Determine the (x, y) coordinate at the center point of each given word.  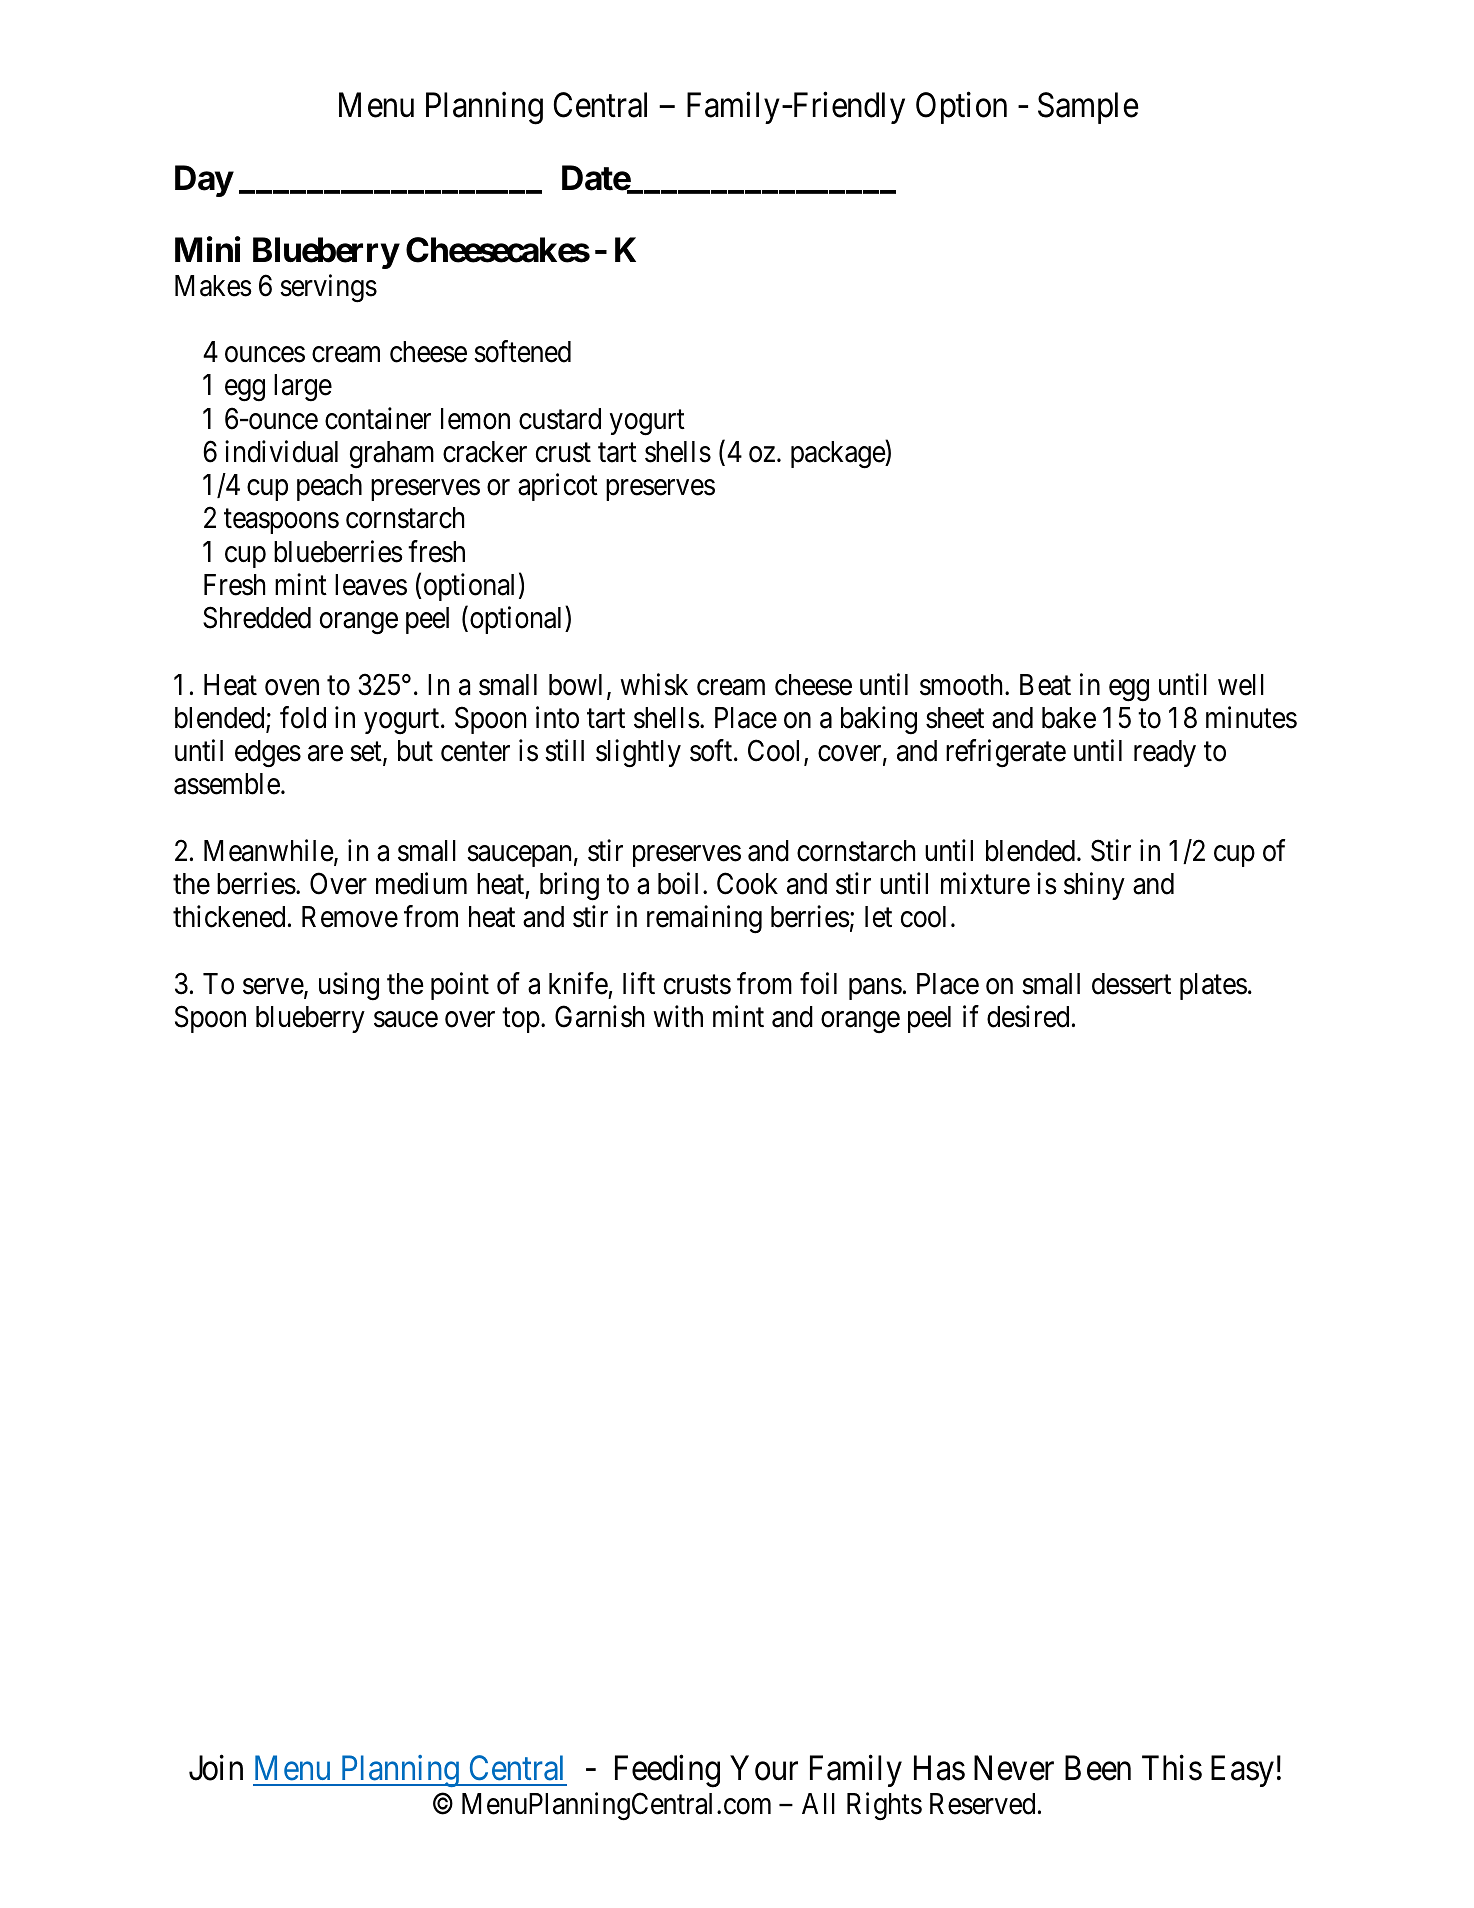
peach (329, 487)
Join (216, 1768)
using (349, 986)
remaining (704, 920)
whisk (654, 684)
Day (204, 181)
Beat (1045, 685)
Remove (350, 917)
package (838, 454)
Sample (1088, 108)
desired (1028, 1016)
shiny (1094, 886)
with (678, 1016)
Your (764, 1768)
